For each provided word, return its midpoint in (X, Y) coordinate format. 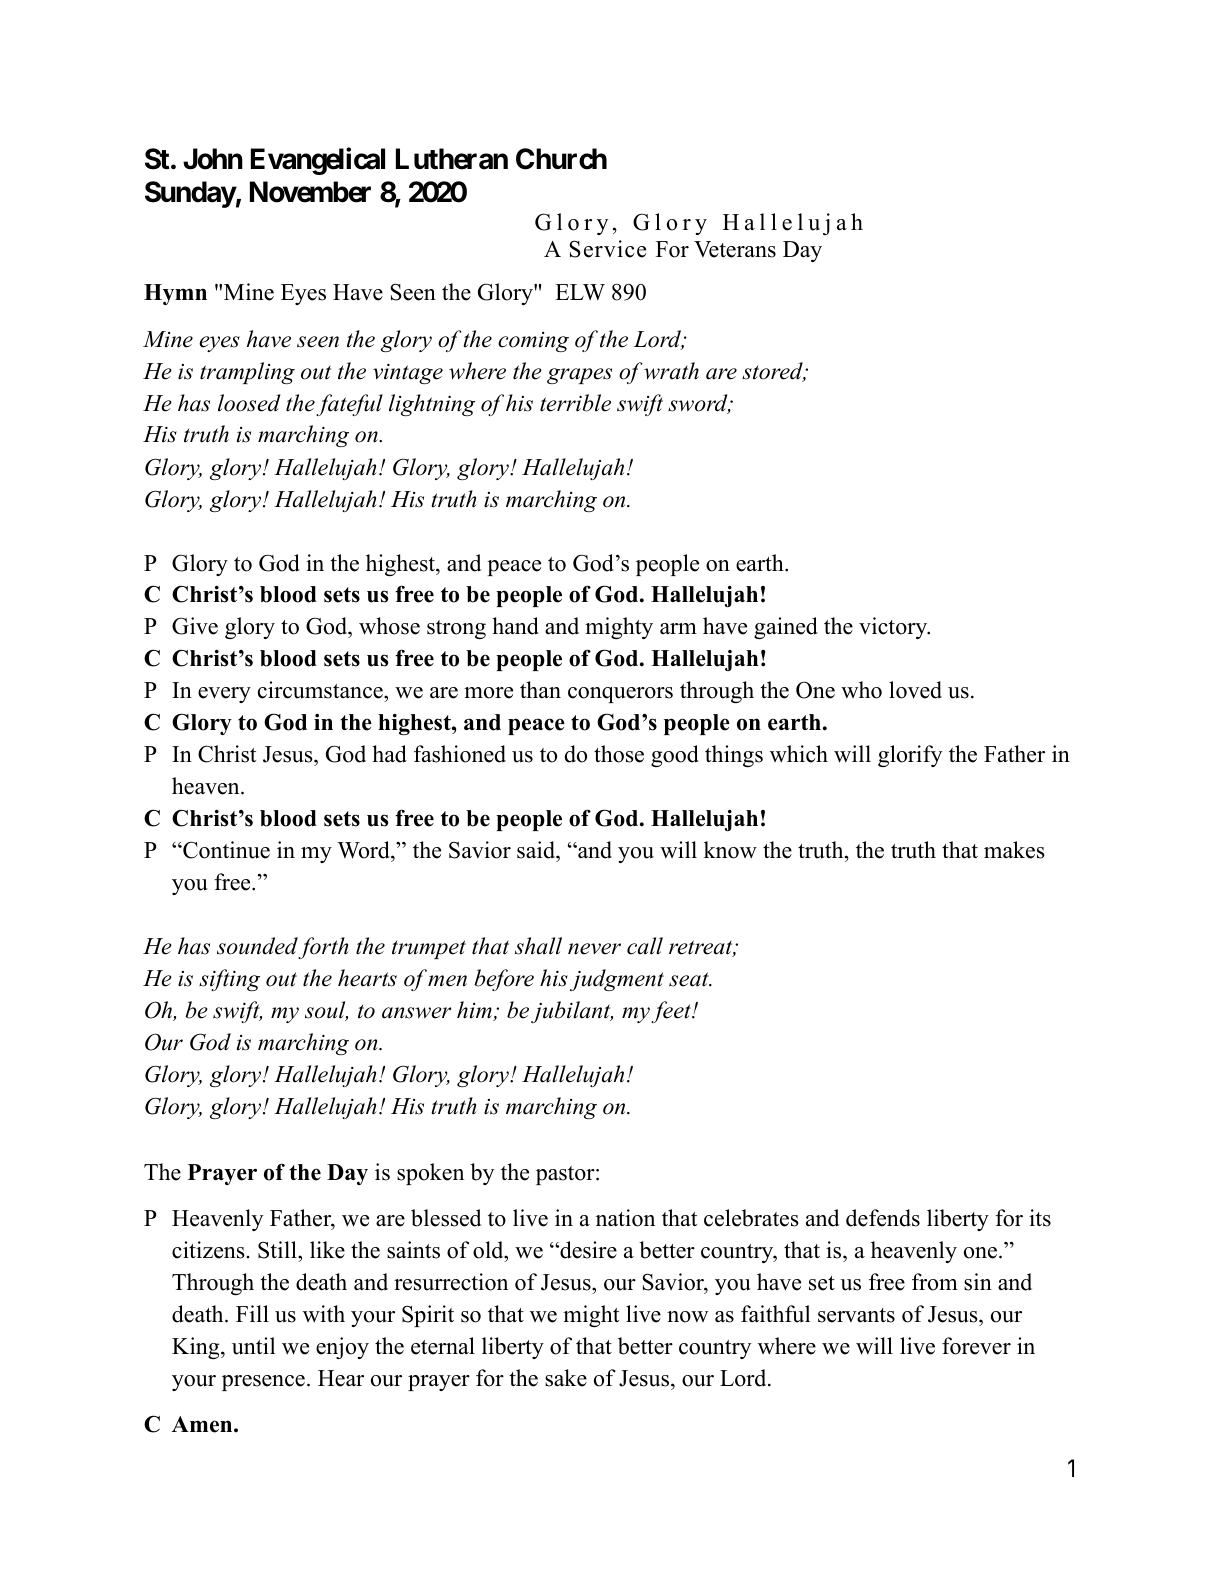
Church (561, 159)
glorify (910, 756)
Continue (225, 850)
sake (566, 1378)
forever (976, 1346)
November (310, 192)
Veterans (735, 249)
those (619, 754)
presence (263, 1383)
